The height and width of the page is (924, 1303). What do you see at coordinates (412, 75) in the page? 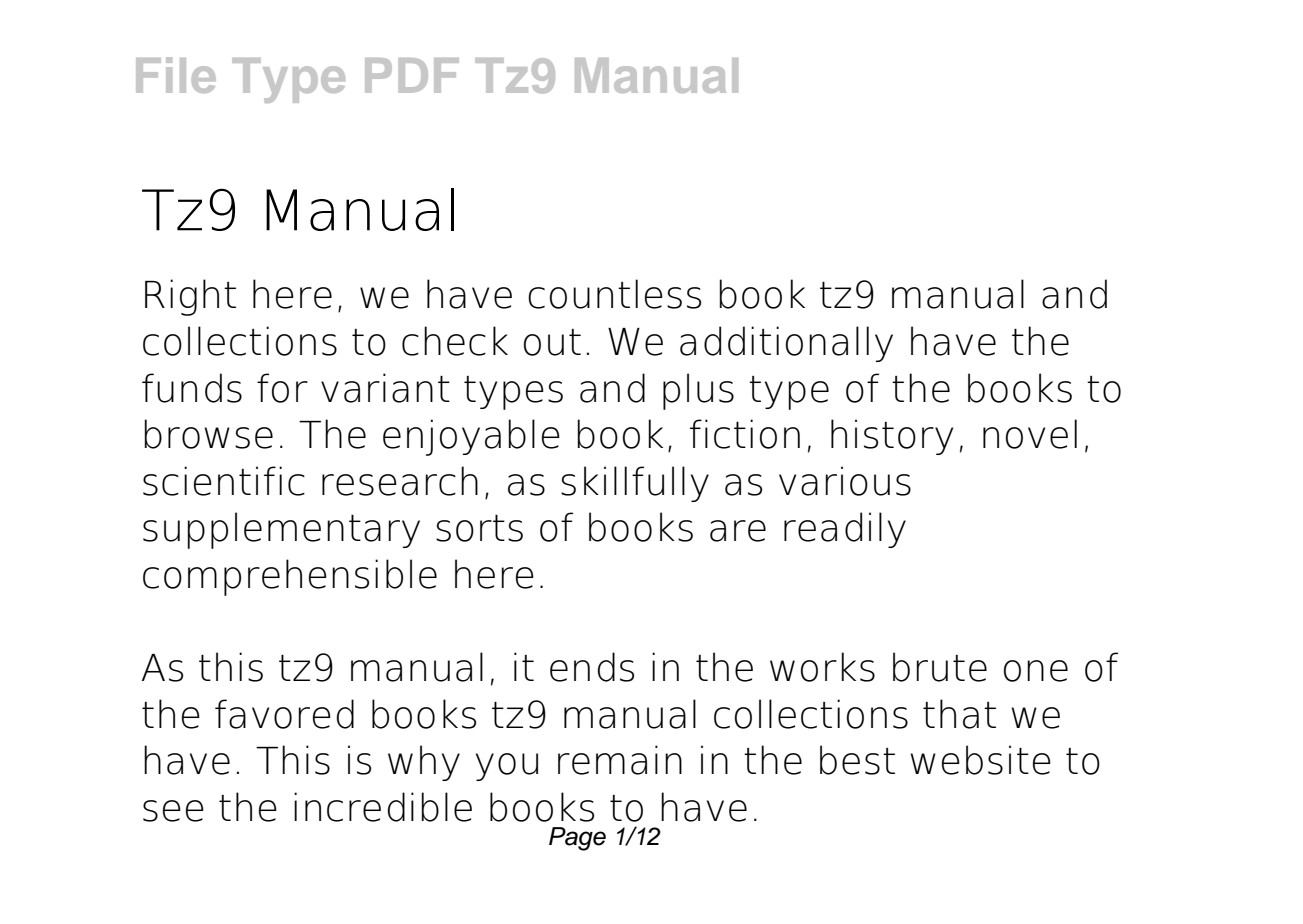
I see `PDF` at bounding box center [412, 75].
